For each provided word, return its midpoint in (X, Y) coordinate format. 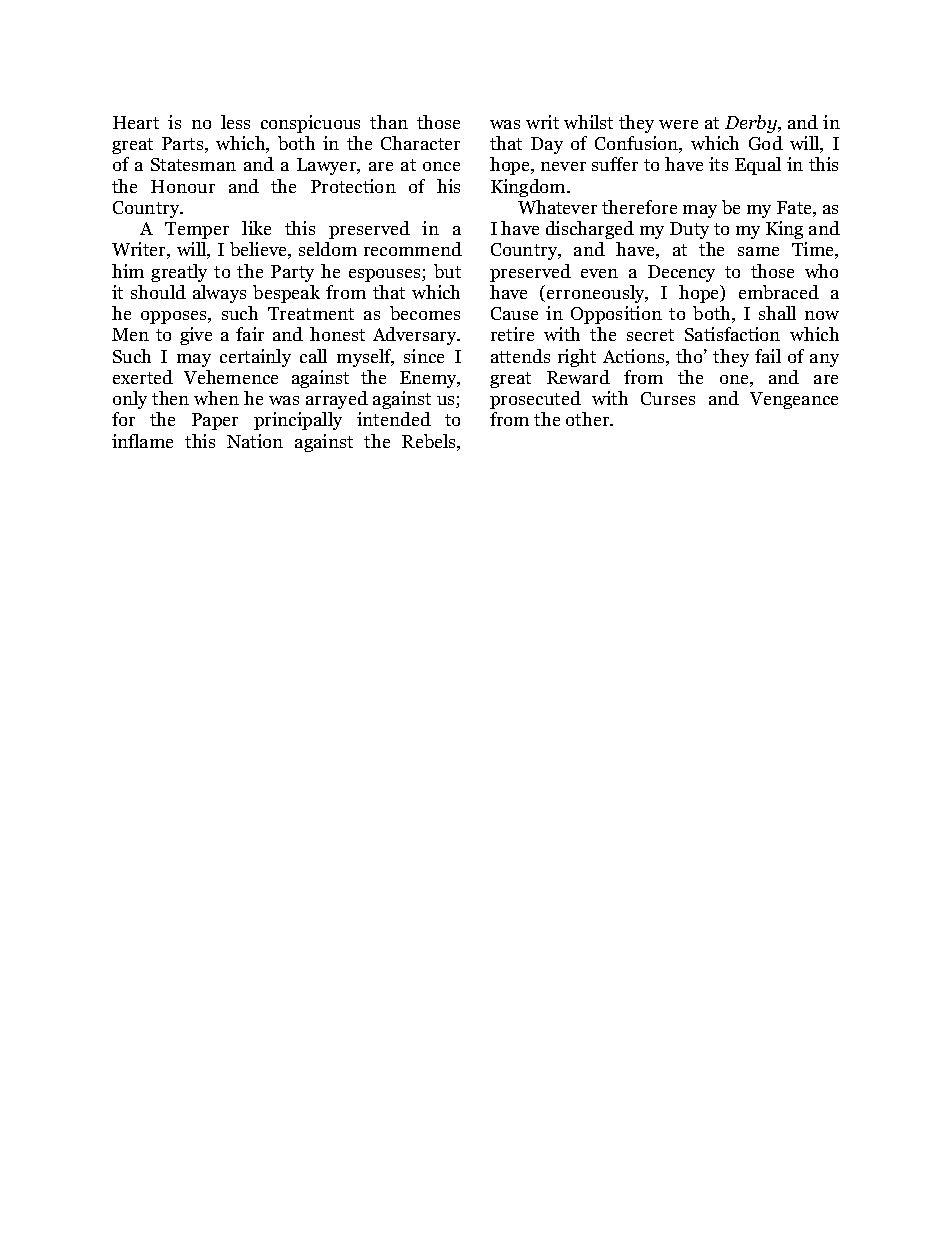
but (447, 271)
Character (420, 143)
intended (394, 419)
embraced (779, 292)
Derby (752, 124)
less (235, 122)
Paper (215, 421)
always (219, 294)
